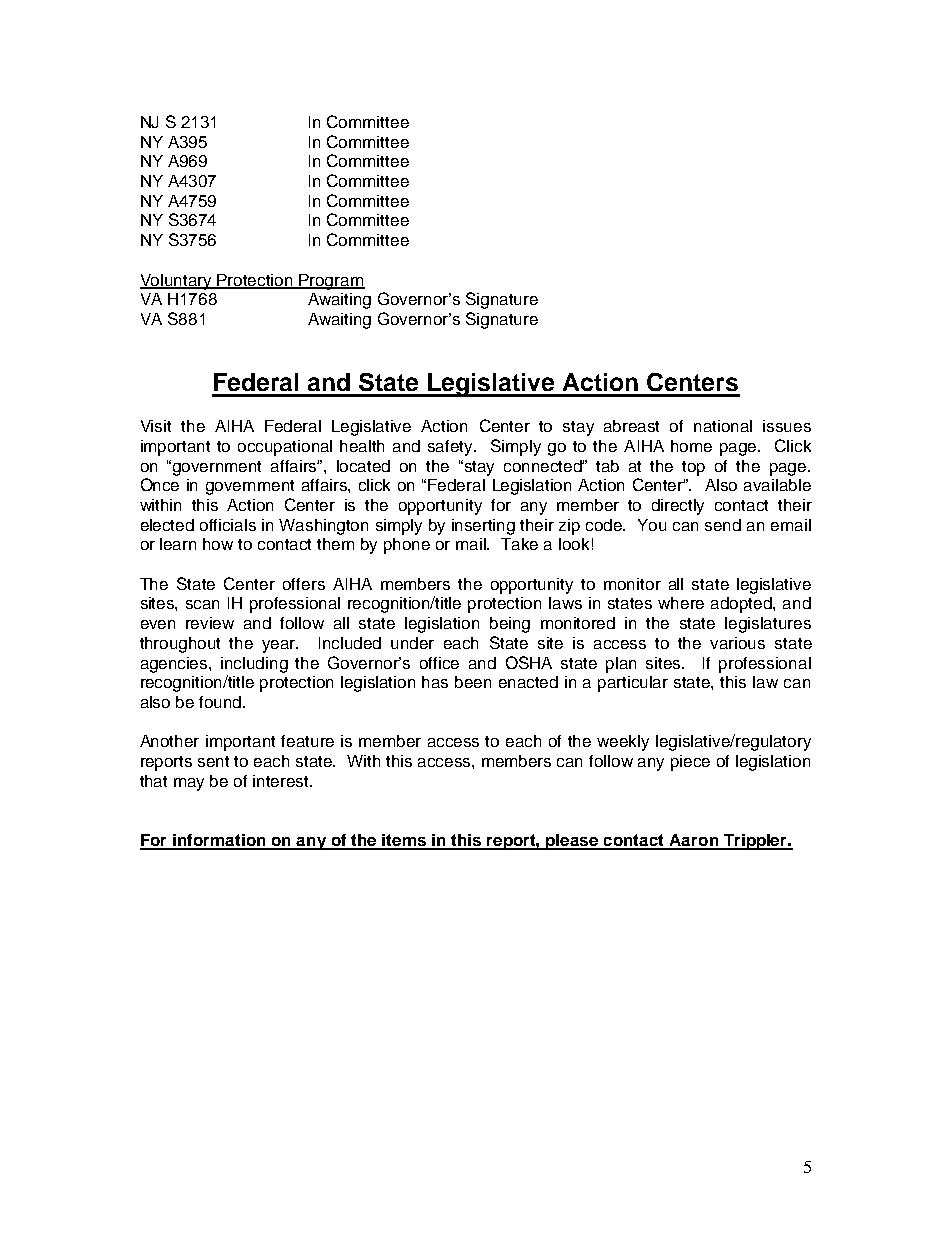 The height and width of the screenshot is (1233, 952). What do you see at coordinates (473, 682) in the screenshot?
I see `been` at bounding box center [473, 682].
